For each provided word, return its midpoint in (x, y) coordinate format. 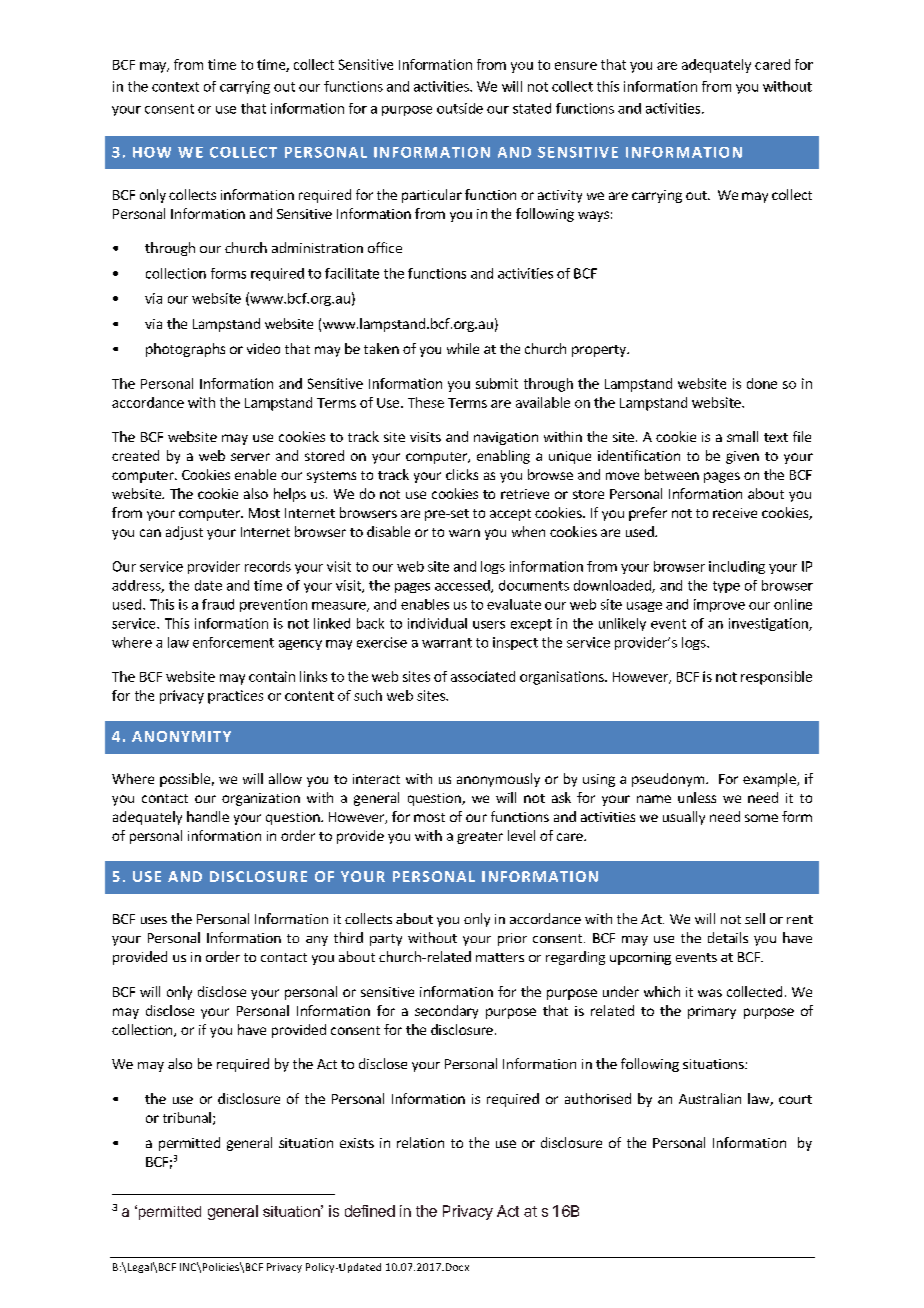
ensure (576, 66)
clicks (462, 474)
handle (208, 816)
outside (460, 108)
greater (480, 838)
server (250, 457)
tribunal (187, 1117)
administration (317, 247)
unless (697, 797)
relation (420, 1142)
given (742, 457)
